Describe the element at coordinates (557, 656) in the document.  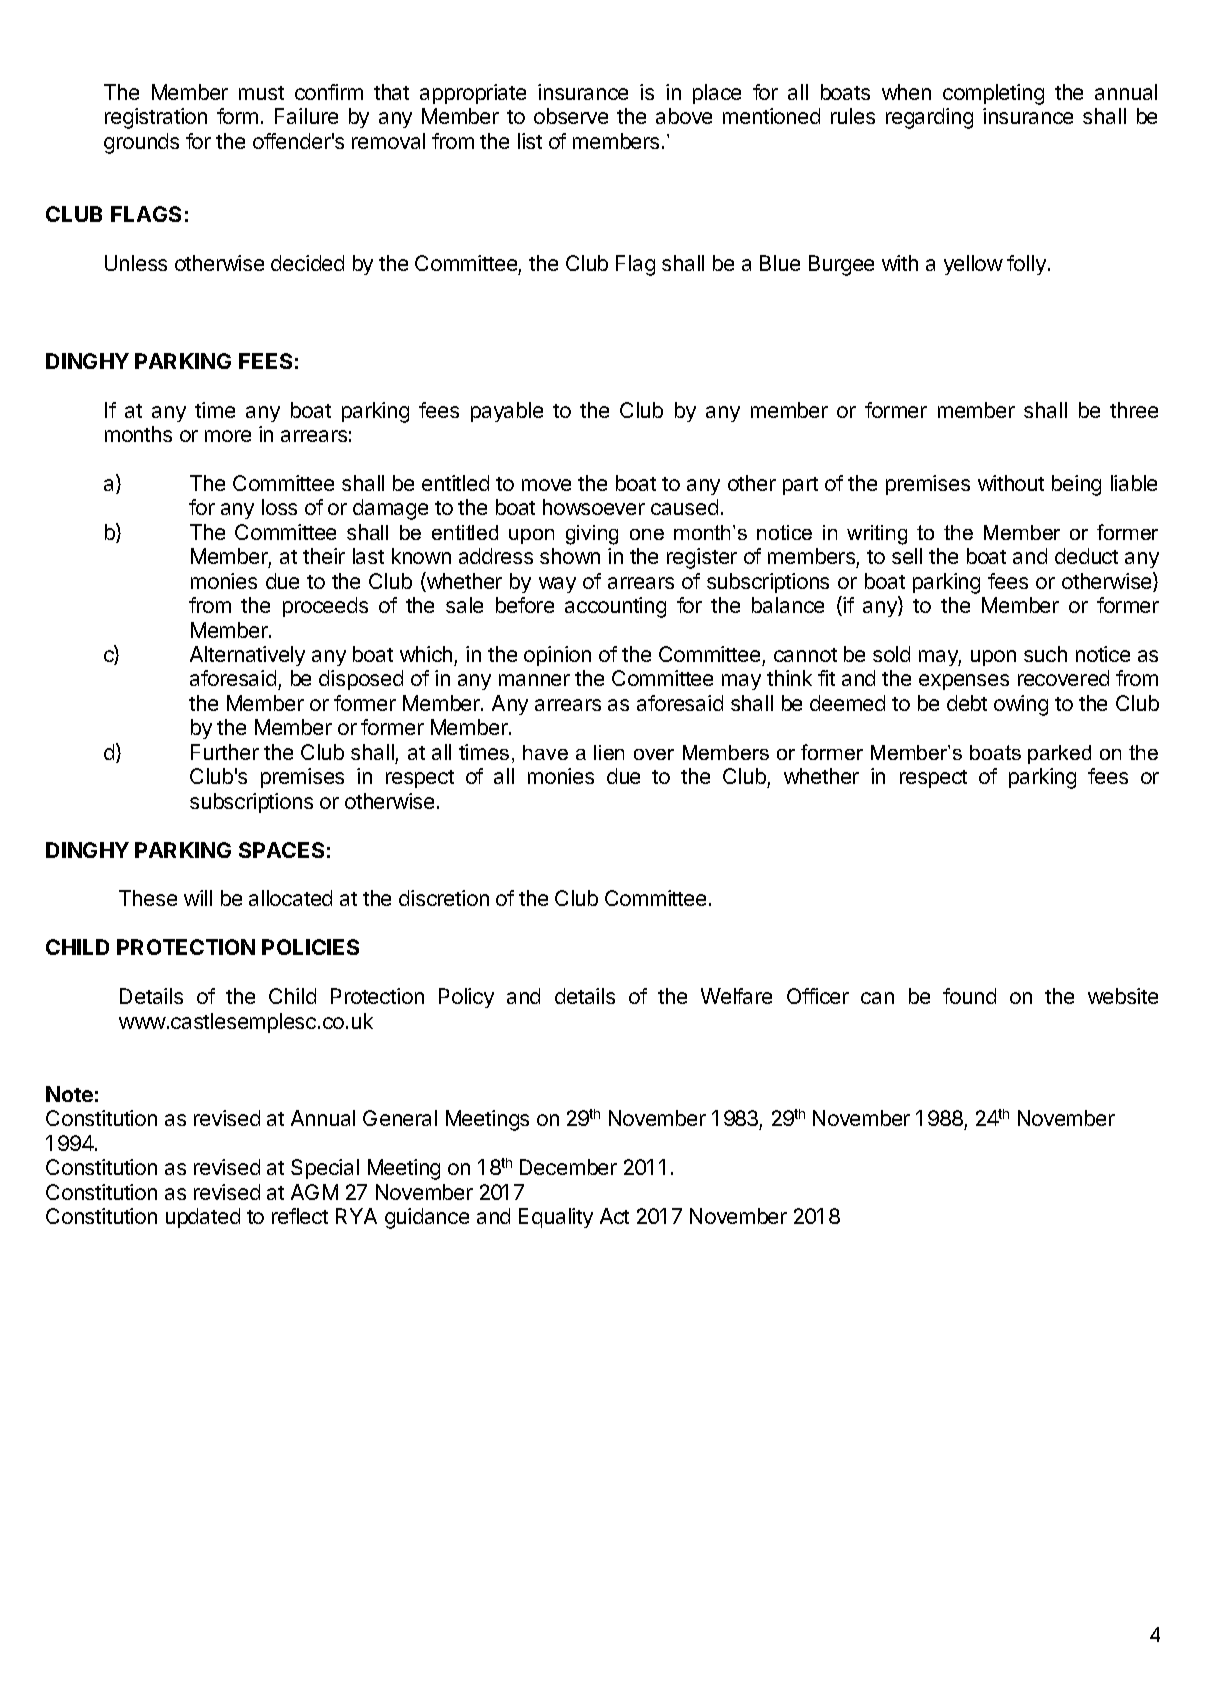
I see `opinion` at that location.
